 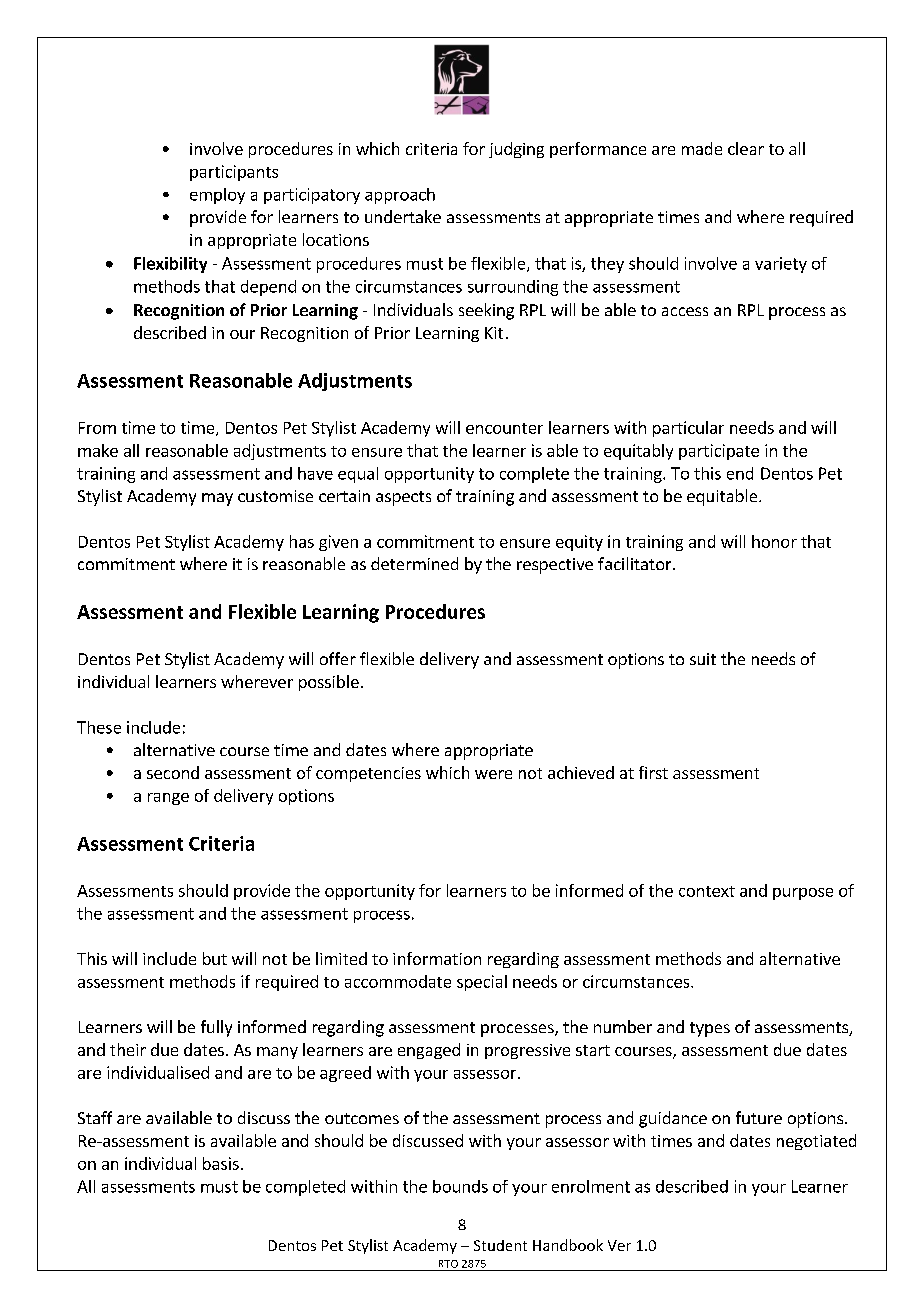 What do you see at coordinates (493, 774) in the image?
I see `were` at bounding box center [493, 774].
